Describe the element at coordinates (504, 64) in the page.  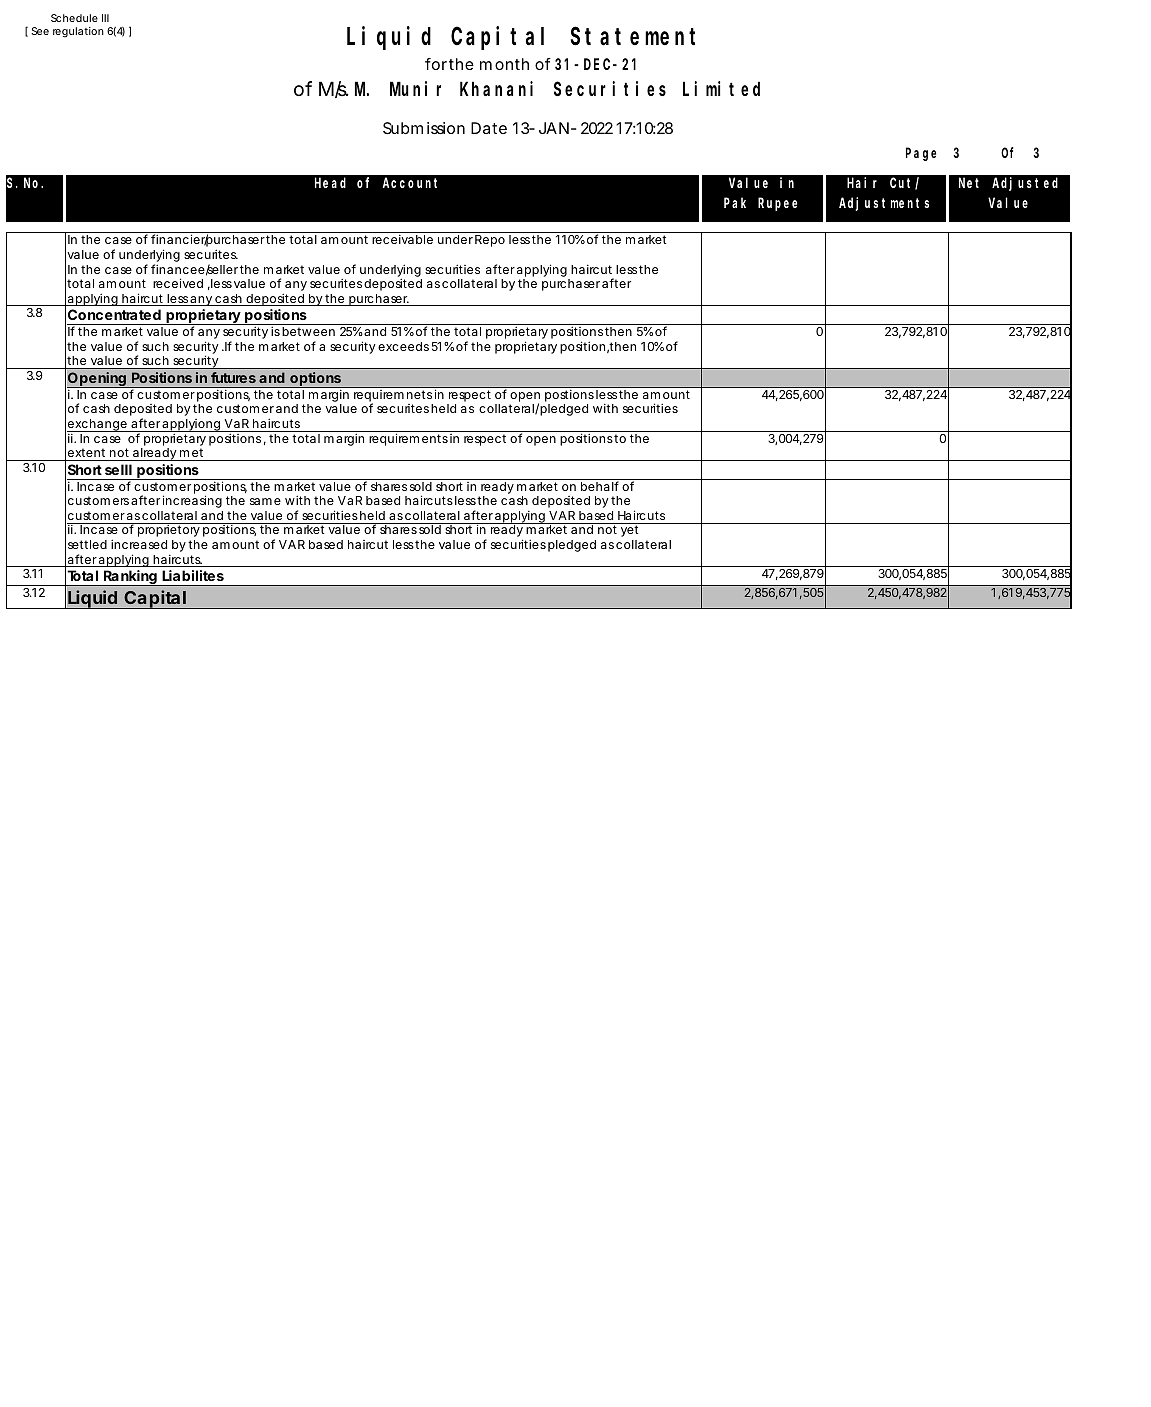
I see `month` at that location.
